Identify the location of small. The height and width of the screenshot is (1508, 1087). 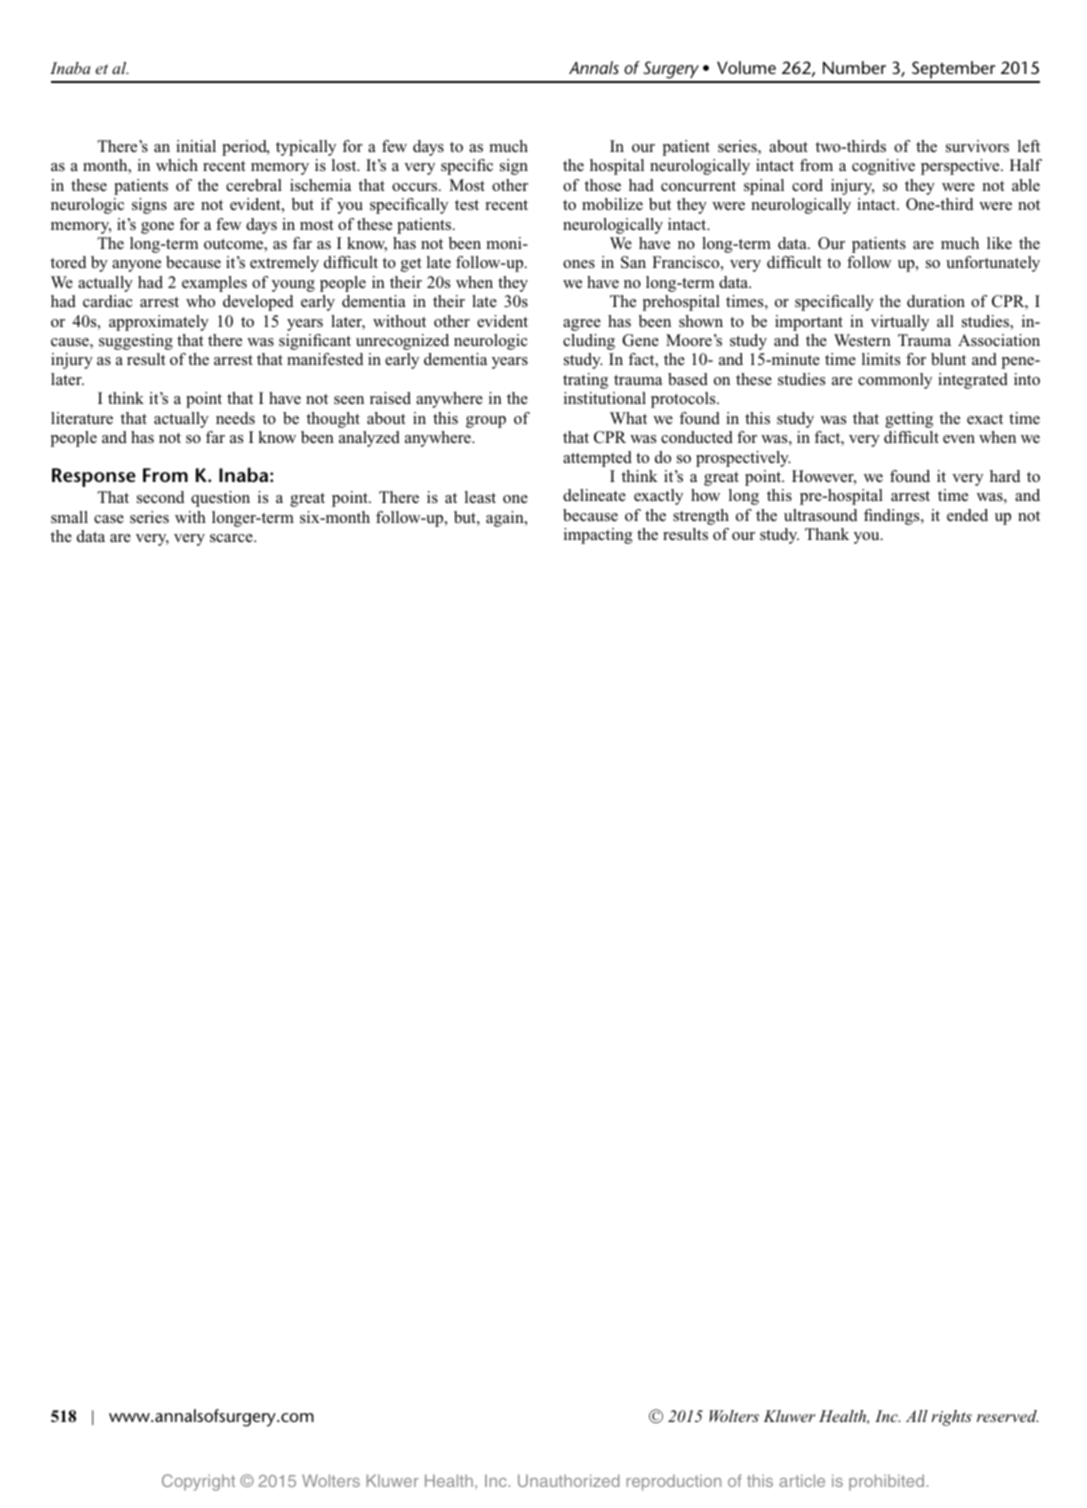
(69, 517).
